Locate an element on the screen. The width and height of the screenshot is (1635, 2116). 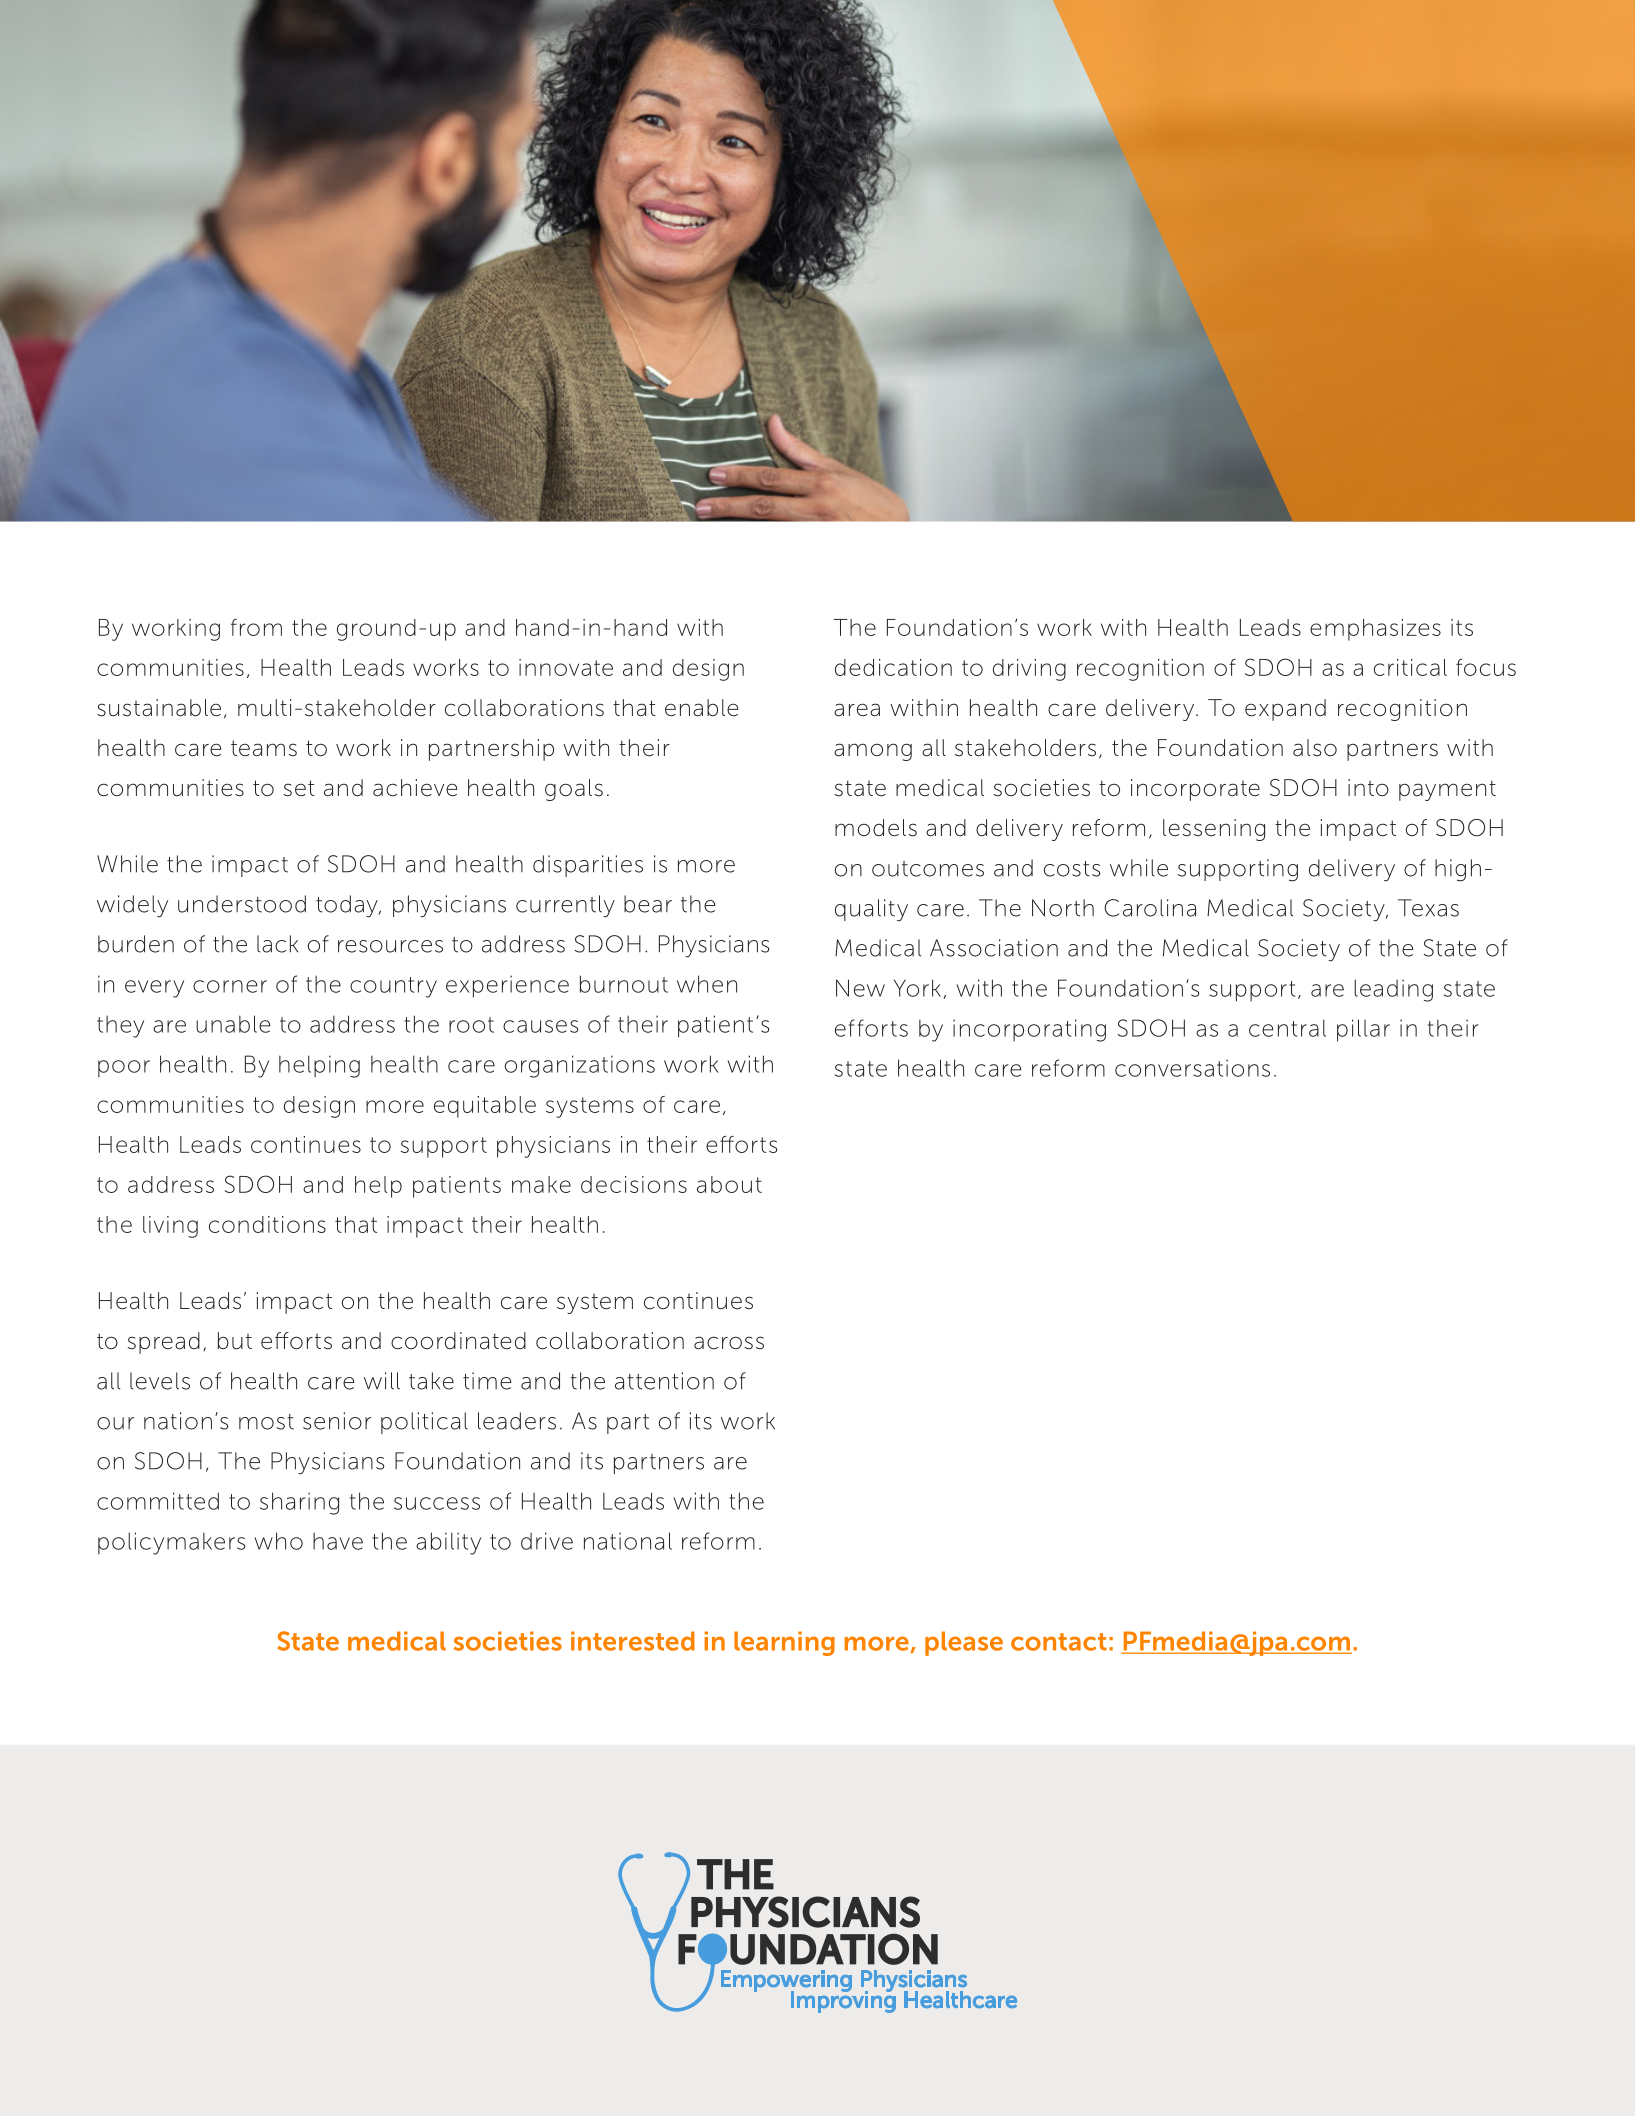
contact is located at coordinates (1059, 1642).
